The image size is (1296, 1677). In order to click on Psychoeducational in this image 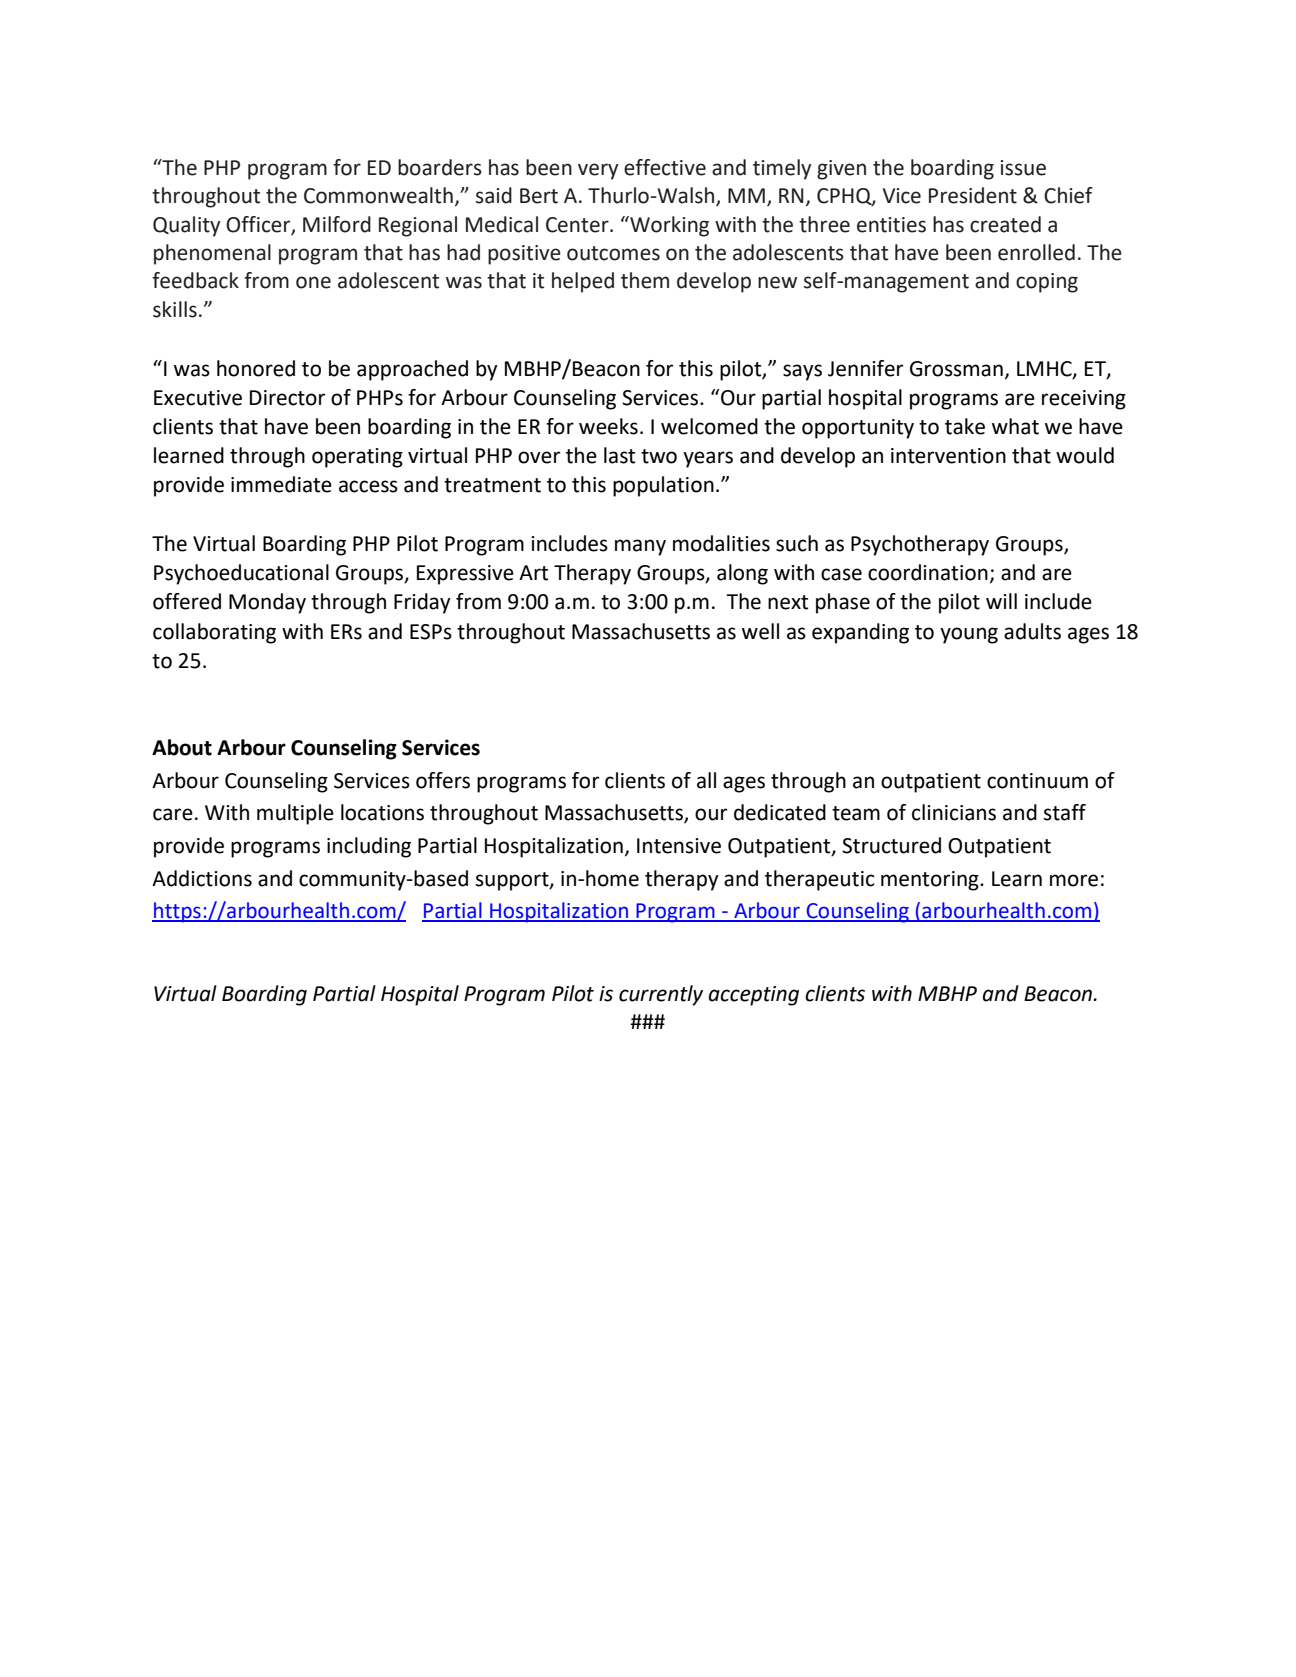, I will do `click(241, 574)`.
